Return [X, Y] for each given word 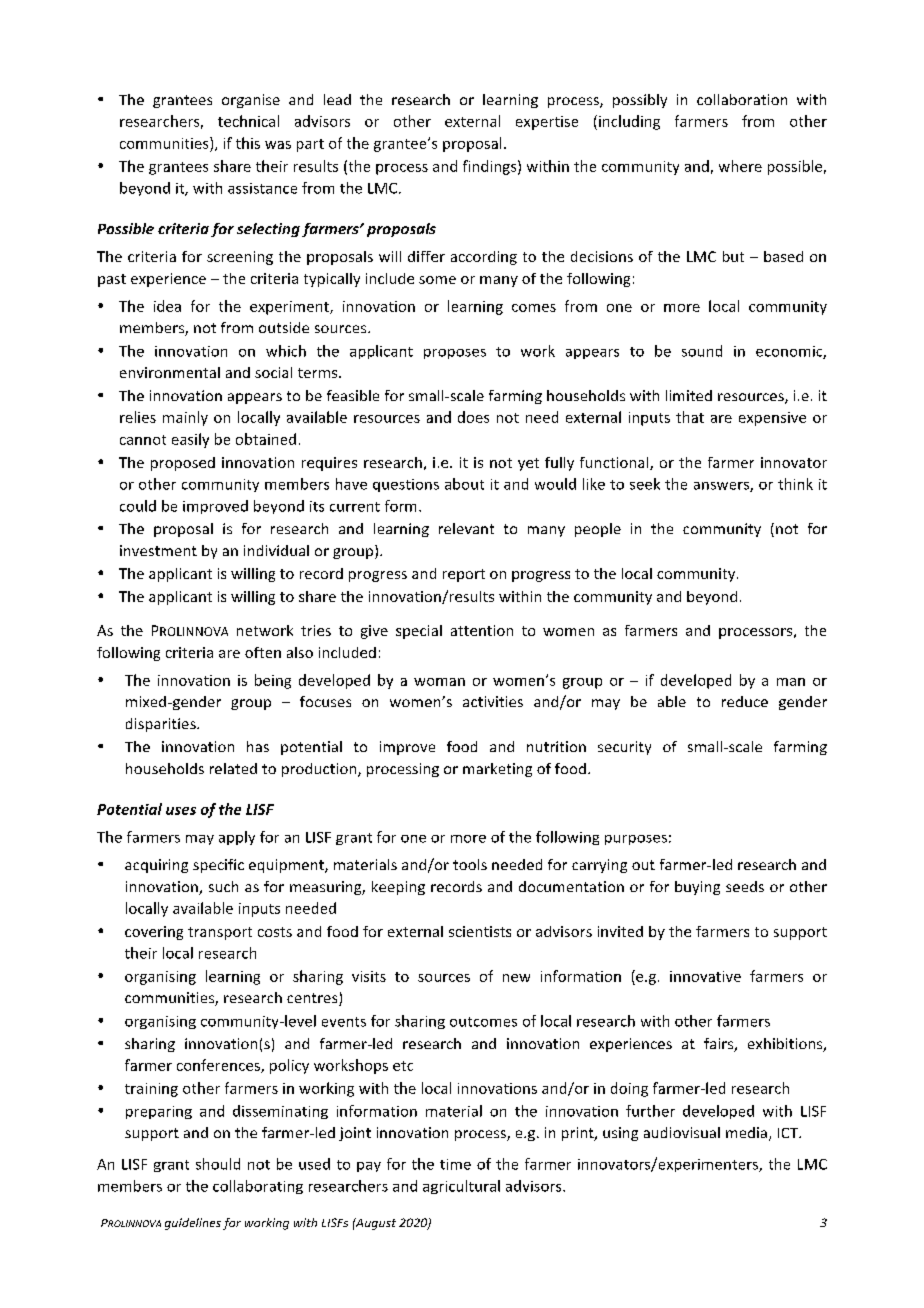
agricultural [461, 1187]
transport [220, 933]
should [218, 1164]
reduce [745, 701]
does [473, 417]
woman [439, 682]
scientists [480, 931]
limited [689, 395]
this [248, 143]
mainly [185, 418]
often [263, 652]
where [740, 166]
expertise [547, 123]
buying [697, 888]
